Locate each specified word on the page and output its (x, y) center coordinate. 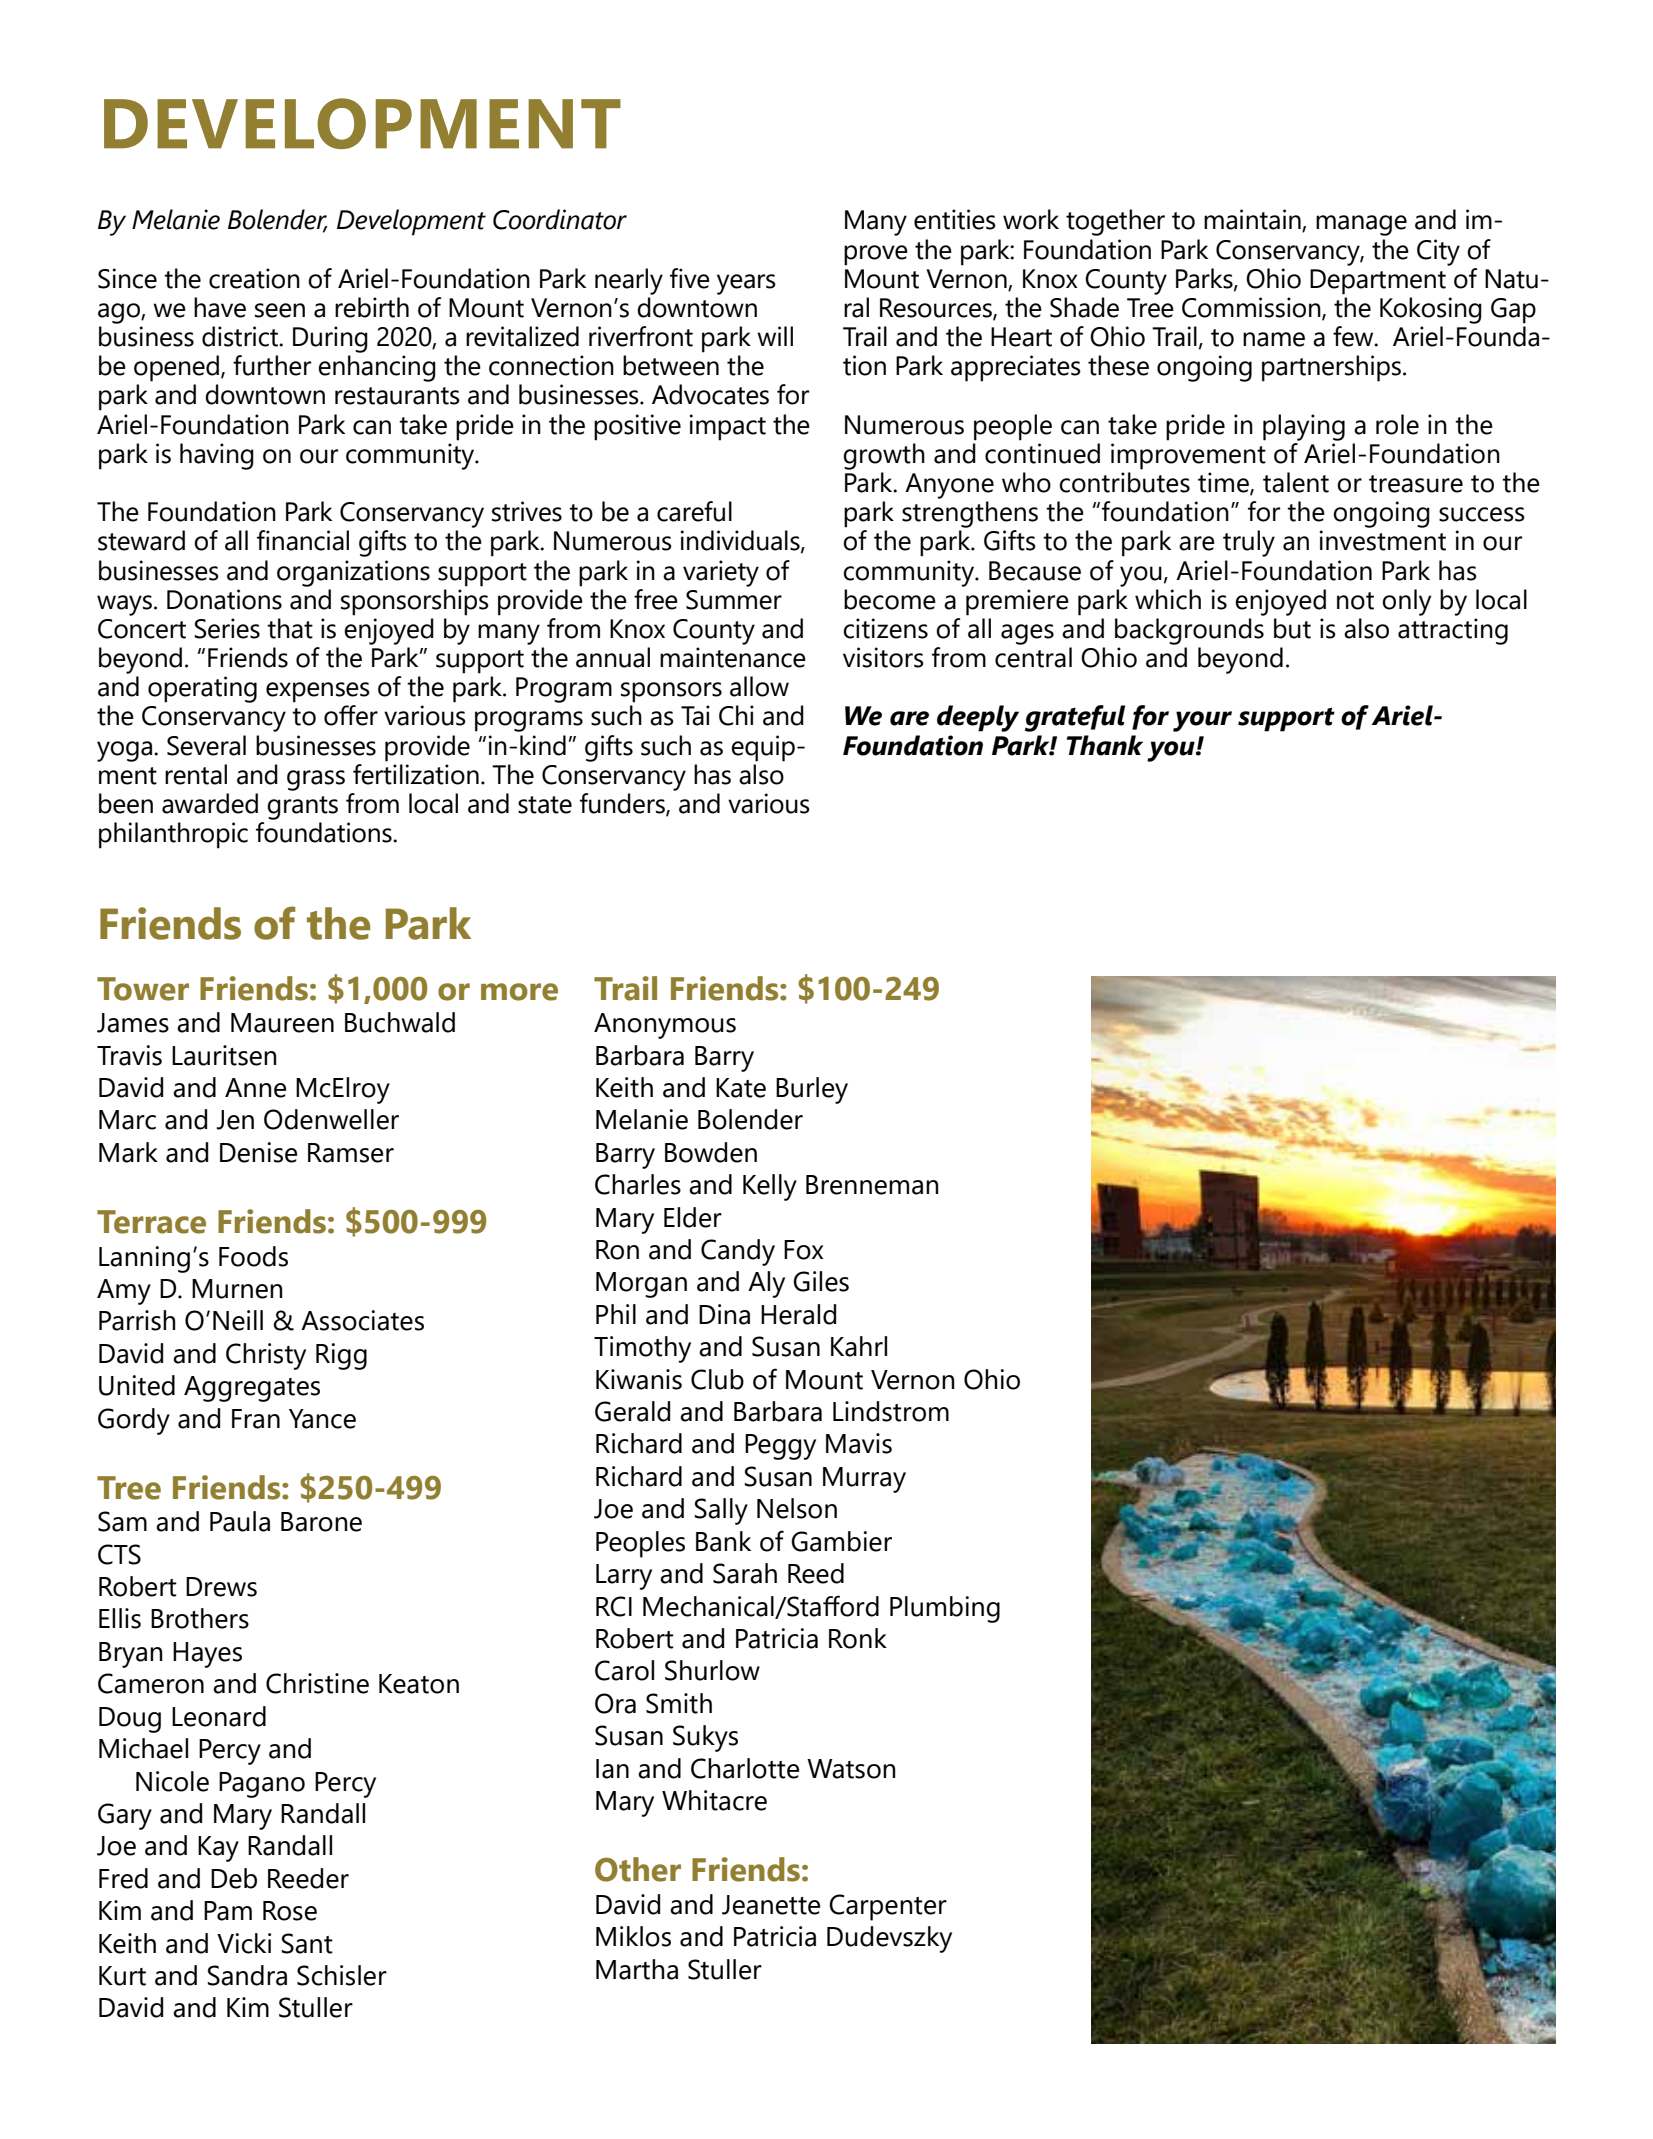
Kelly (770, 1187)
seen (280, 310)
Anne (255, 1088)
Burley (812, 1090)
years (746, 284)
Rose (290, 1911)
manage (1361, 225)
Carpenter (888, 1907)
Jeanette (771, 1905)
